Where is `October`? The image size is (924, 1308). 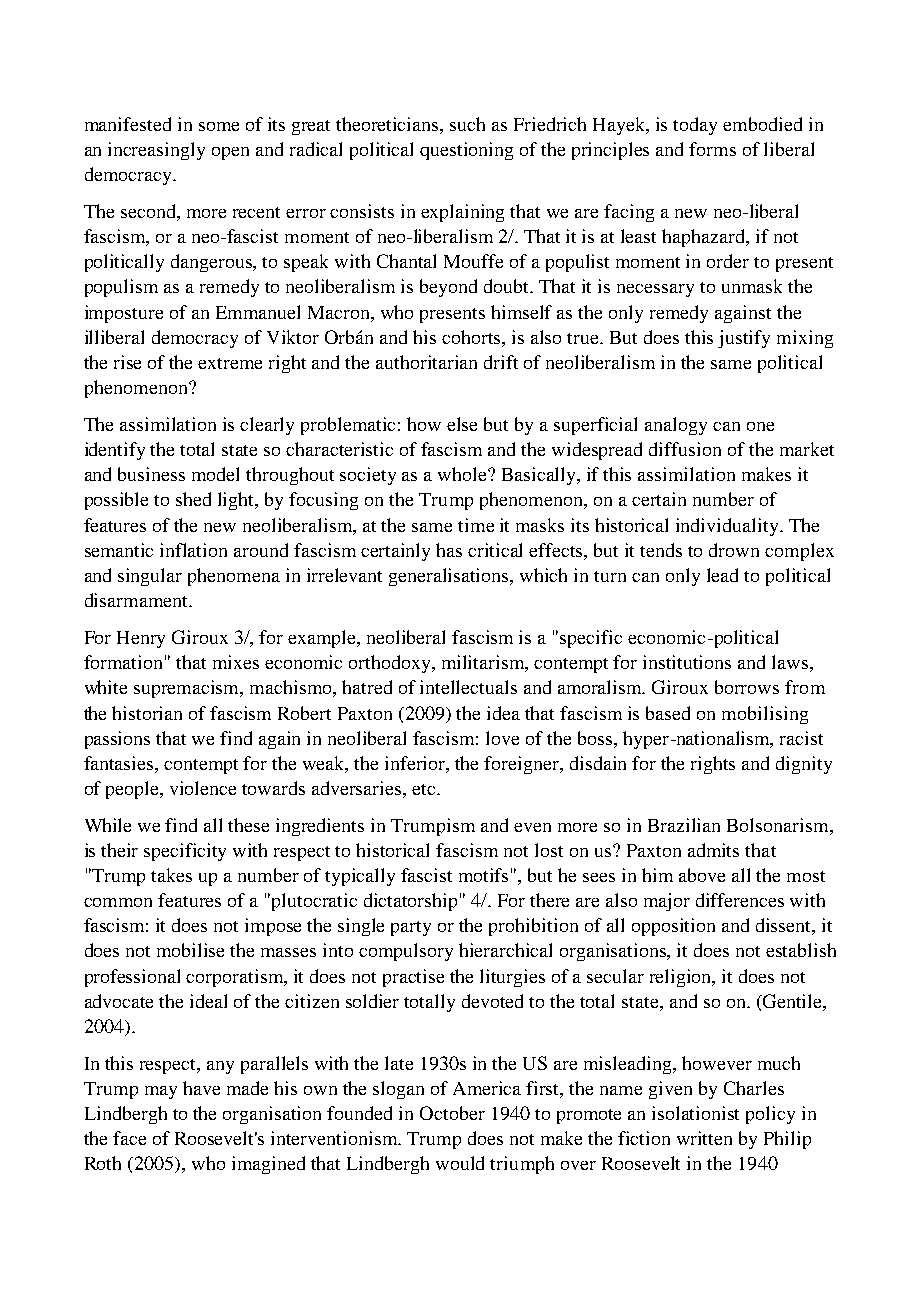 October is located at coordinates (452, 1113).
